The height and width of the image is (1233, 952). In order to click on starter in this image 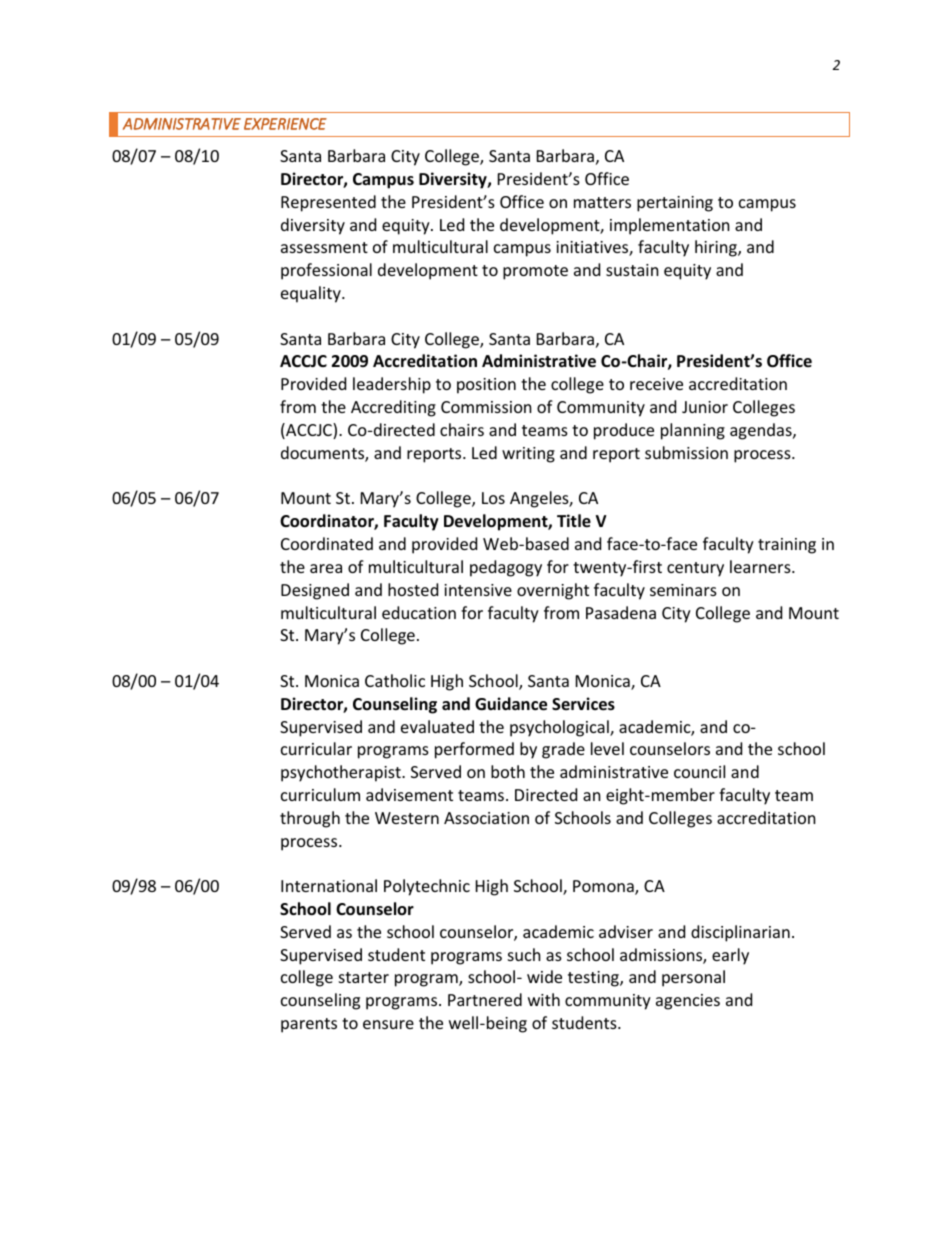, I will do `click(364, 977)`.
